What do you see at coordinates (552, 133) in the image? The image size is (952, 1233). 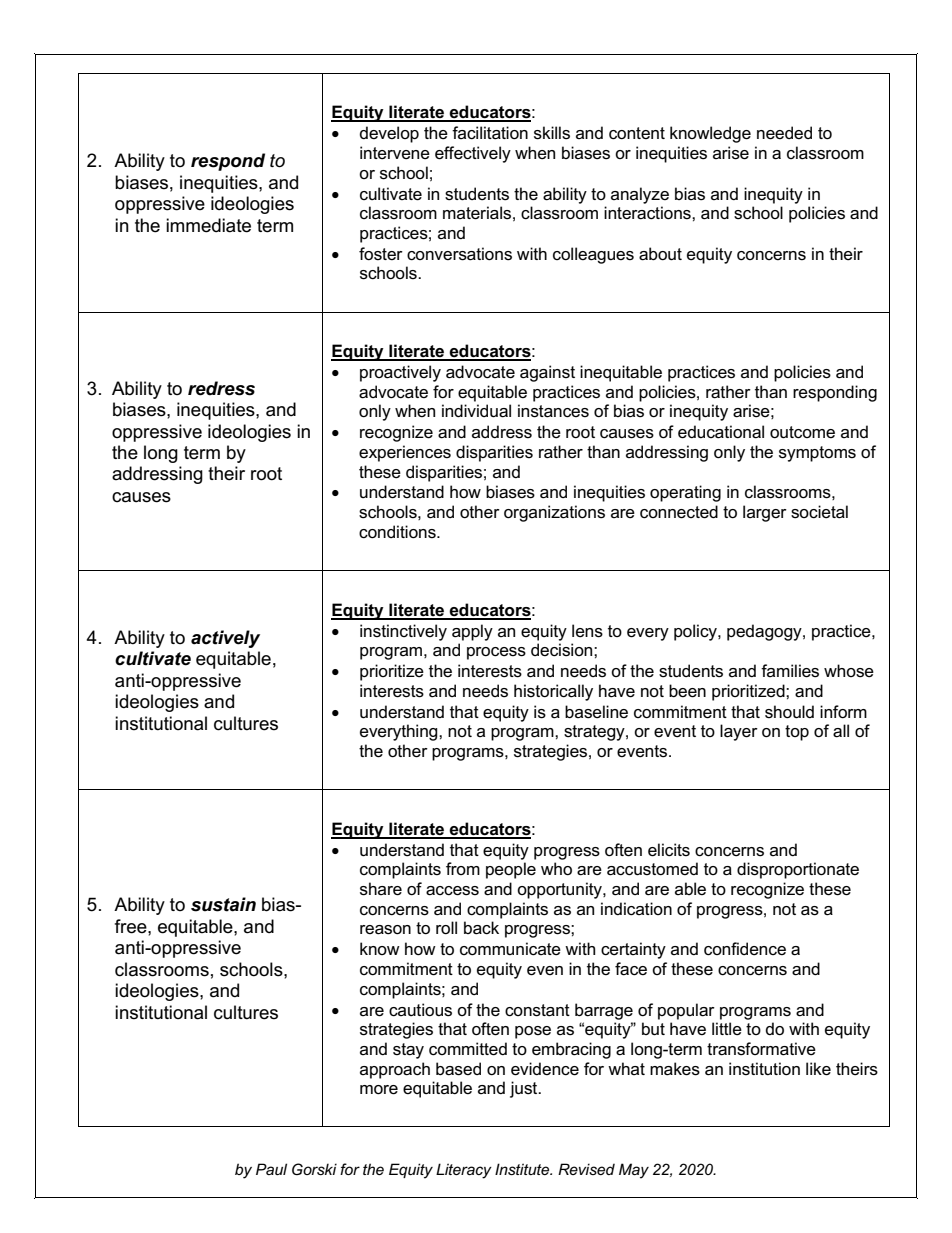 I see `skills` at bounding box center [552, 133].
